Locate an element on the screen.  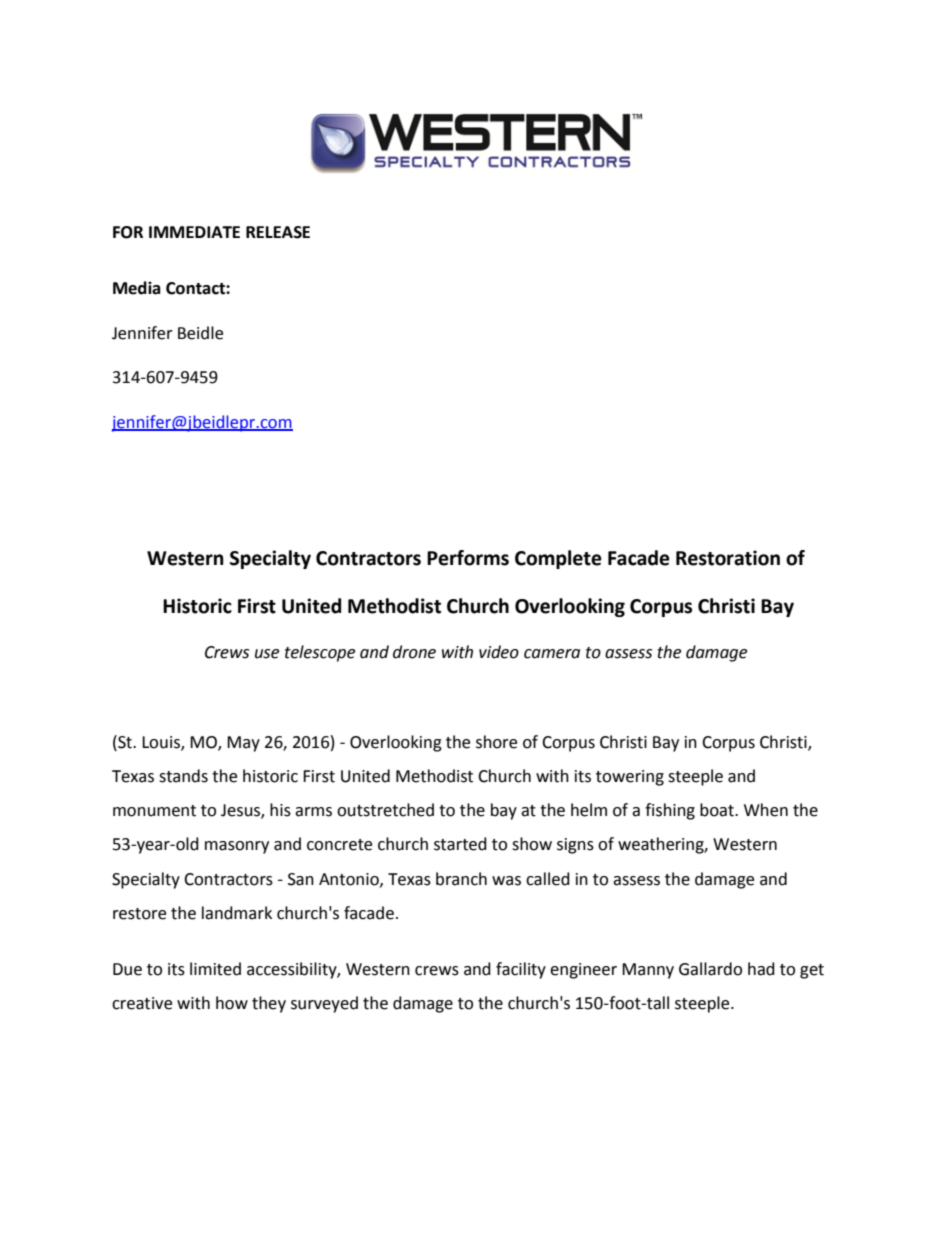
limited is located at coordinates (215, 969).
